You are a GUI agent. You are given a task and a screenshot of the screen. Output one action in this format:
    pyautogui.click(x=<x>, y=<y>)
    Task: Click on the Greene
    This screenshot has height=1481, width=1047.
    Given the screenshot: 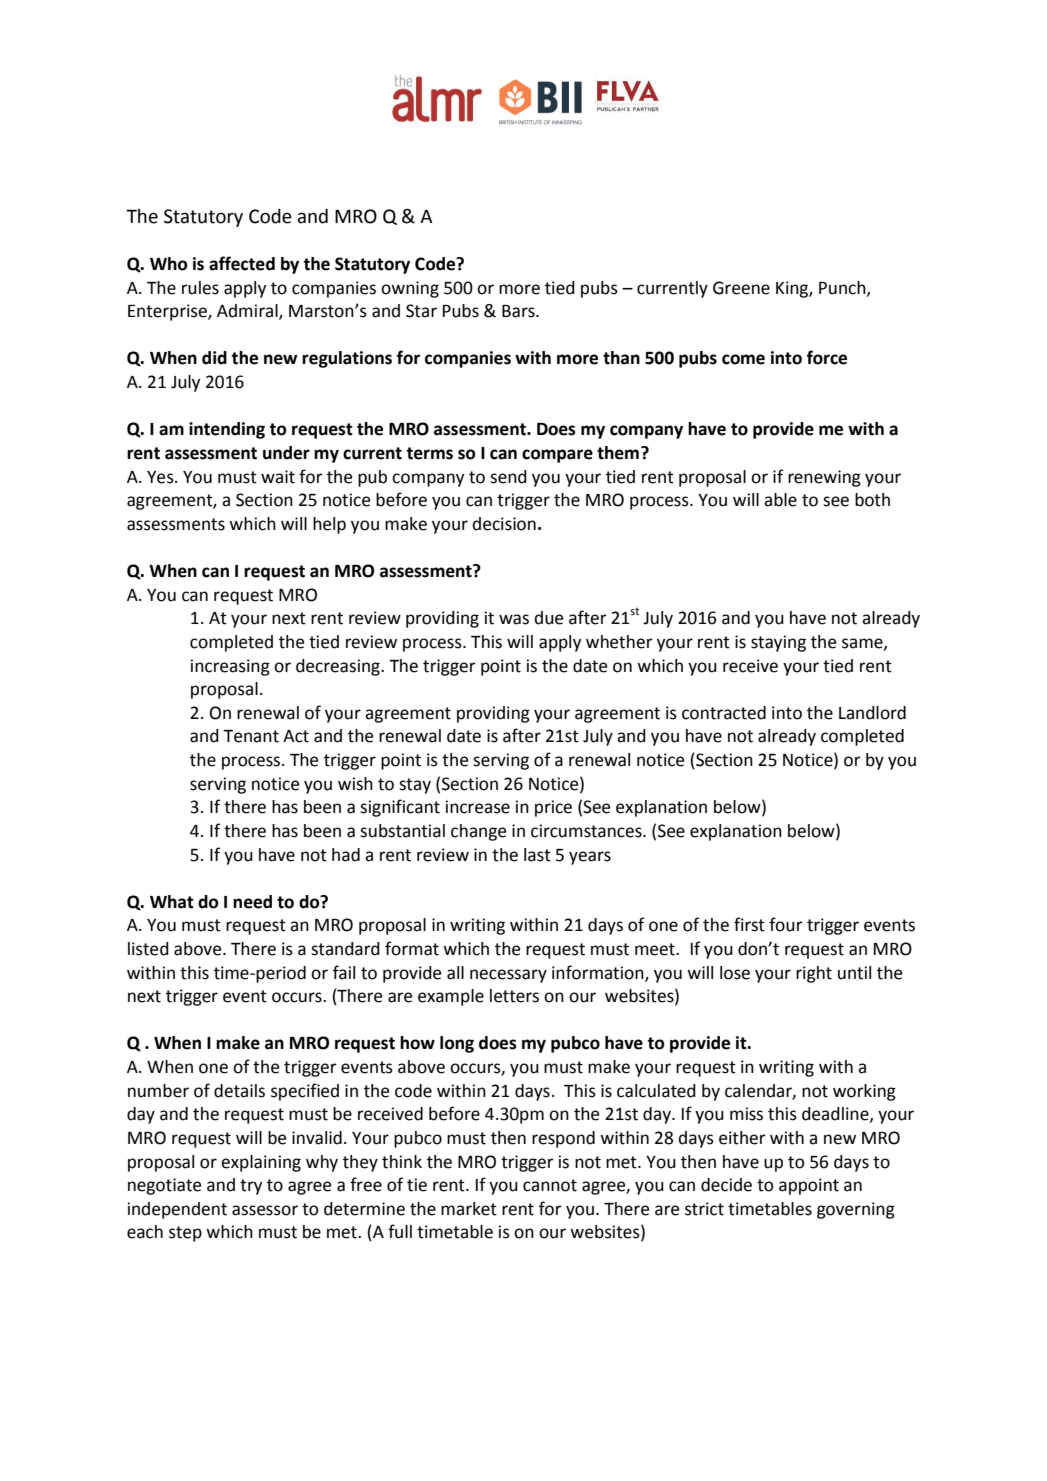 What is the action you would take?
    pyautogui.click(x=741, y=288)
